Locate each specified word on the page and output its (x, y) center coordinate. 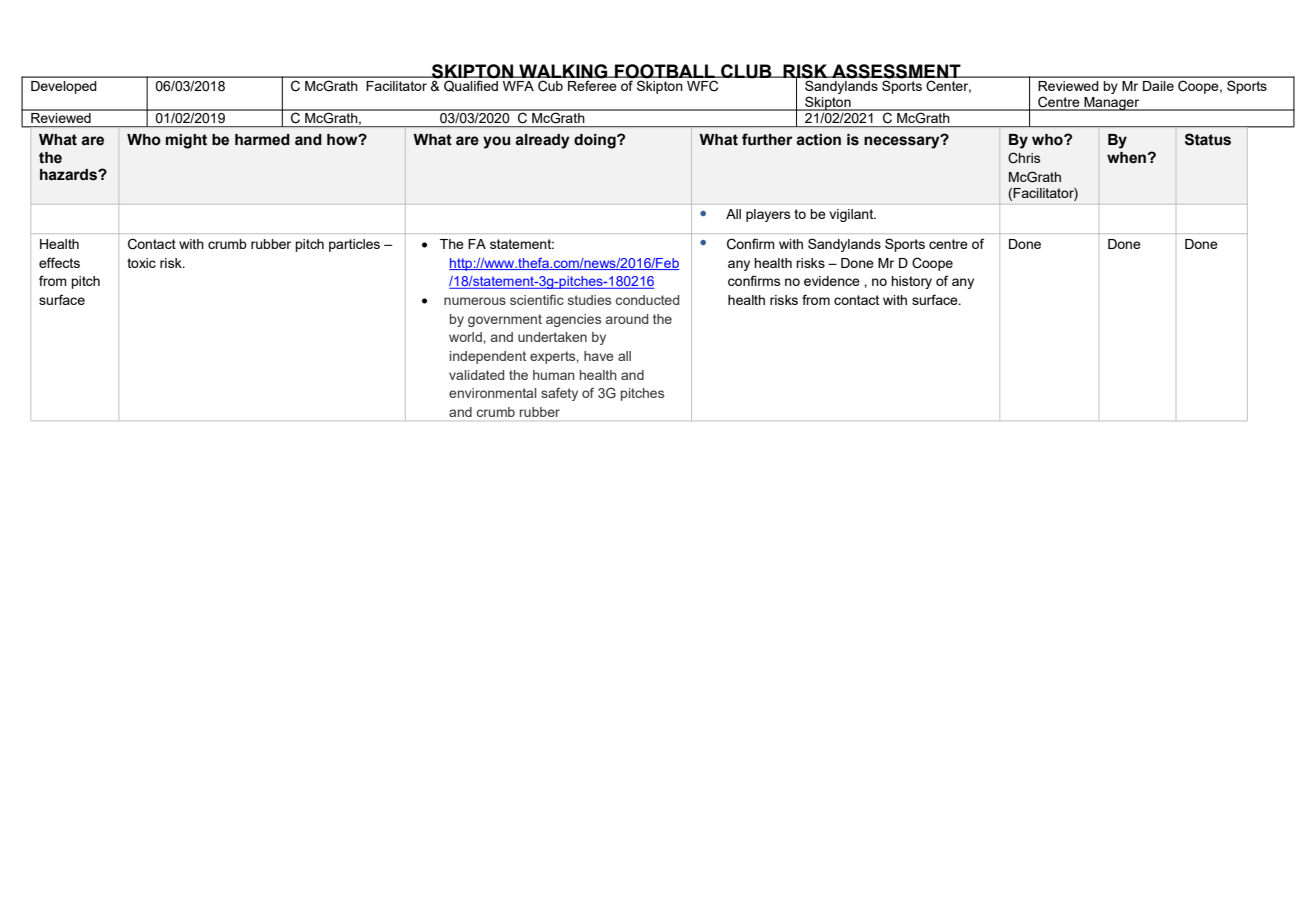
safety (559, 394)
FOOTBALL (665, 71)
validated (476, 375)
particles (354, 245)
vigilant (852, 215)
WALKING (563, 71)
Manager (1112, 104)
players (768, 215)
